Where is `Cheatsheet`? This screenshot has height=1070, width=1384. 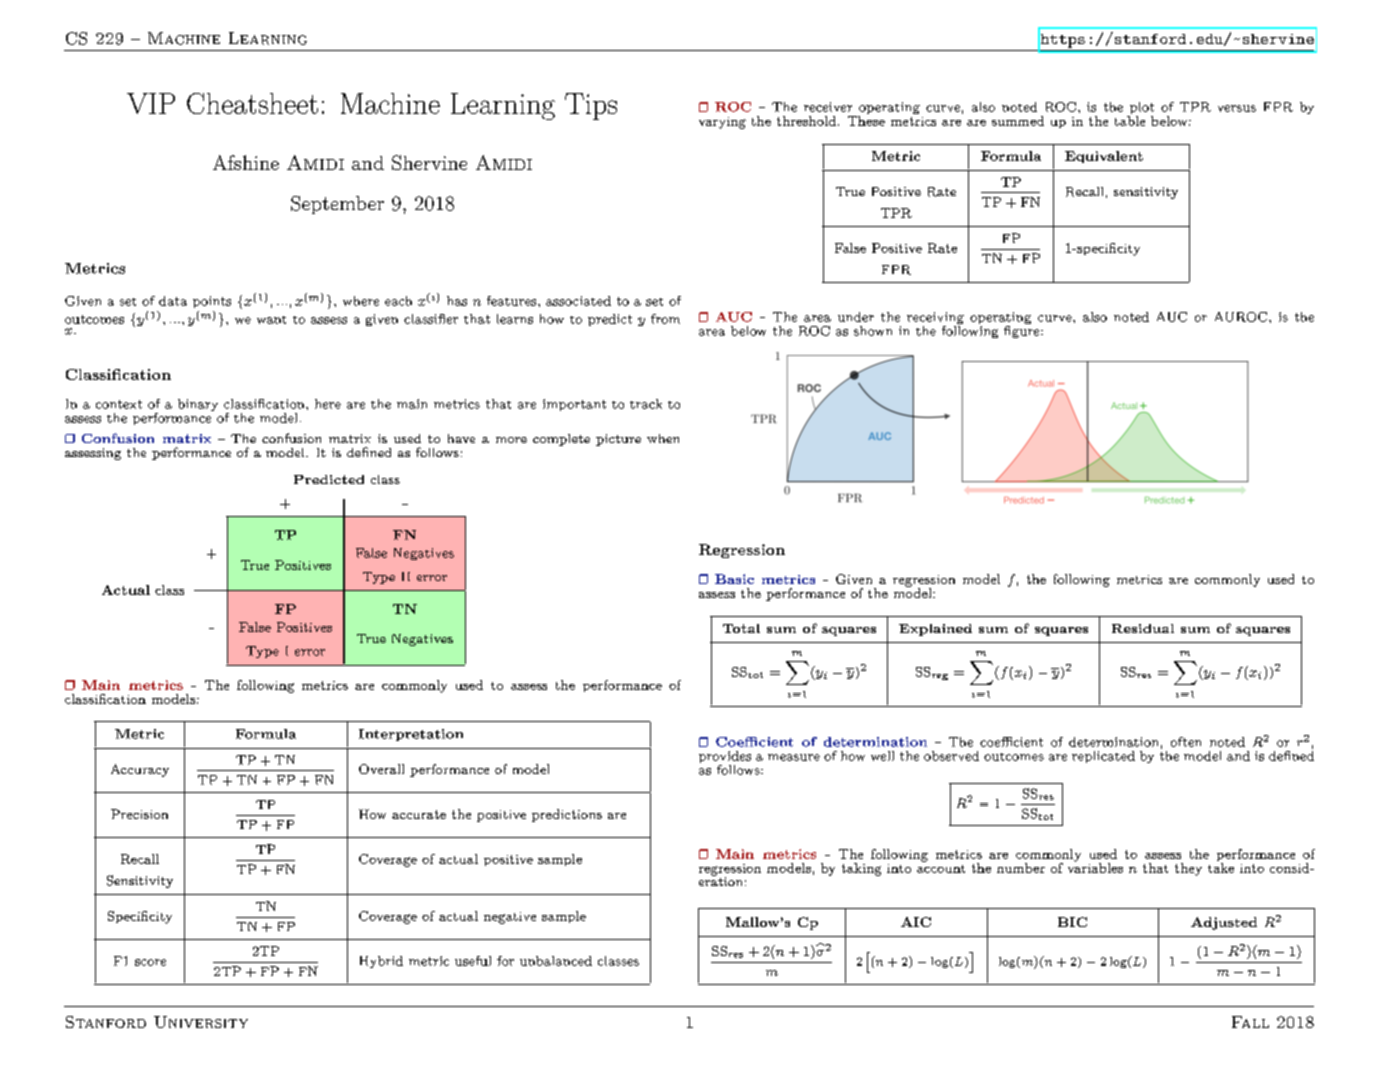
Cheatsheet is located at coordinates (252, 103).
